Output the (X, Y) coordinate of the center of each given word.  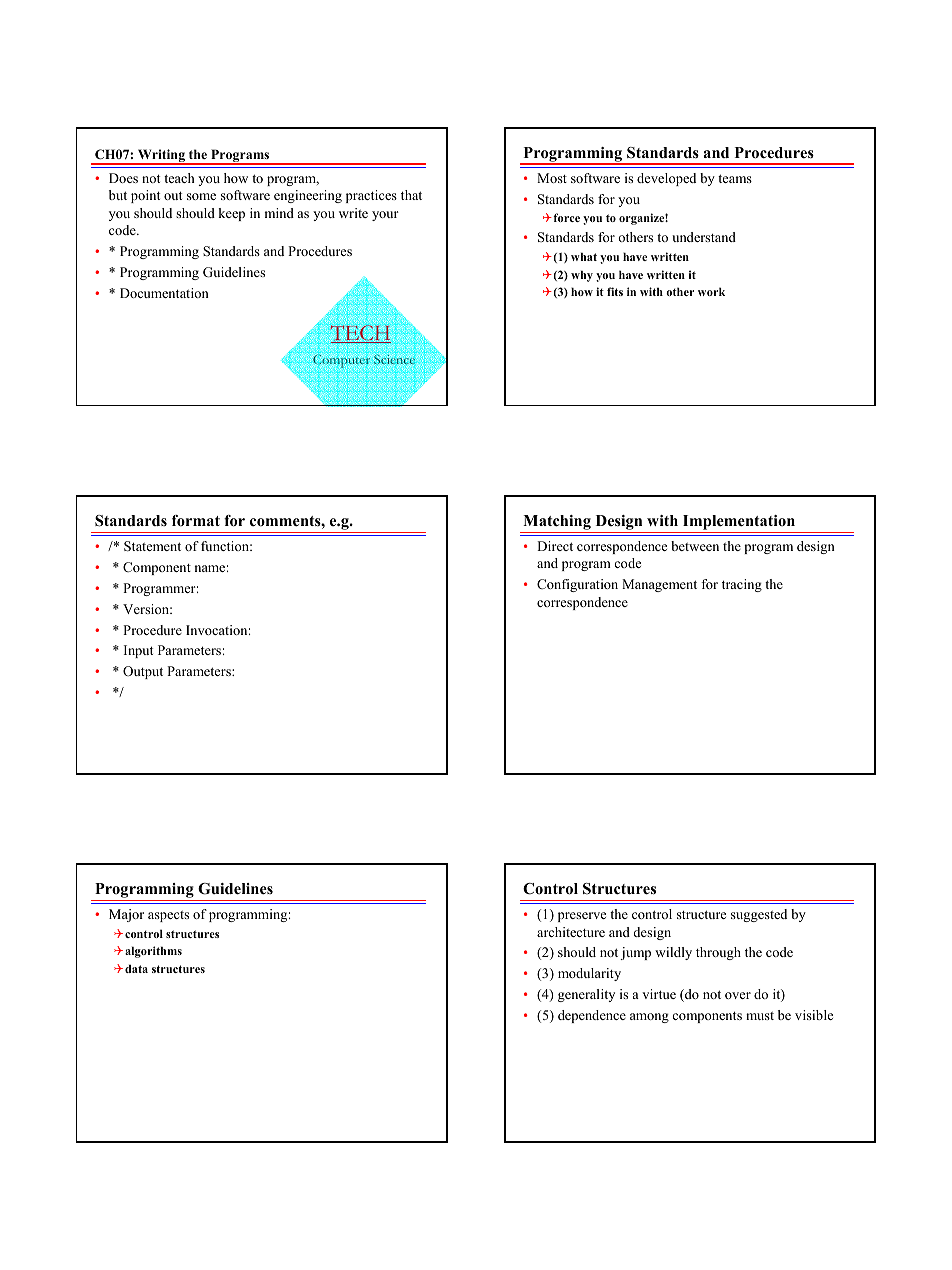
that (411, 195)
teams (735, 178)
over (738, 995)
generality (586, 995)
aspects (168, 916)
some (201, 196)
